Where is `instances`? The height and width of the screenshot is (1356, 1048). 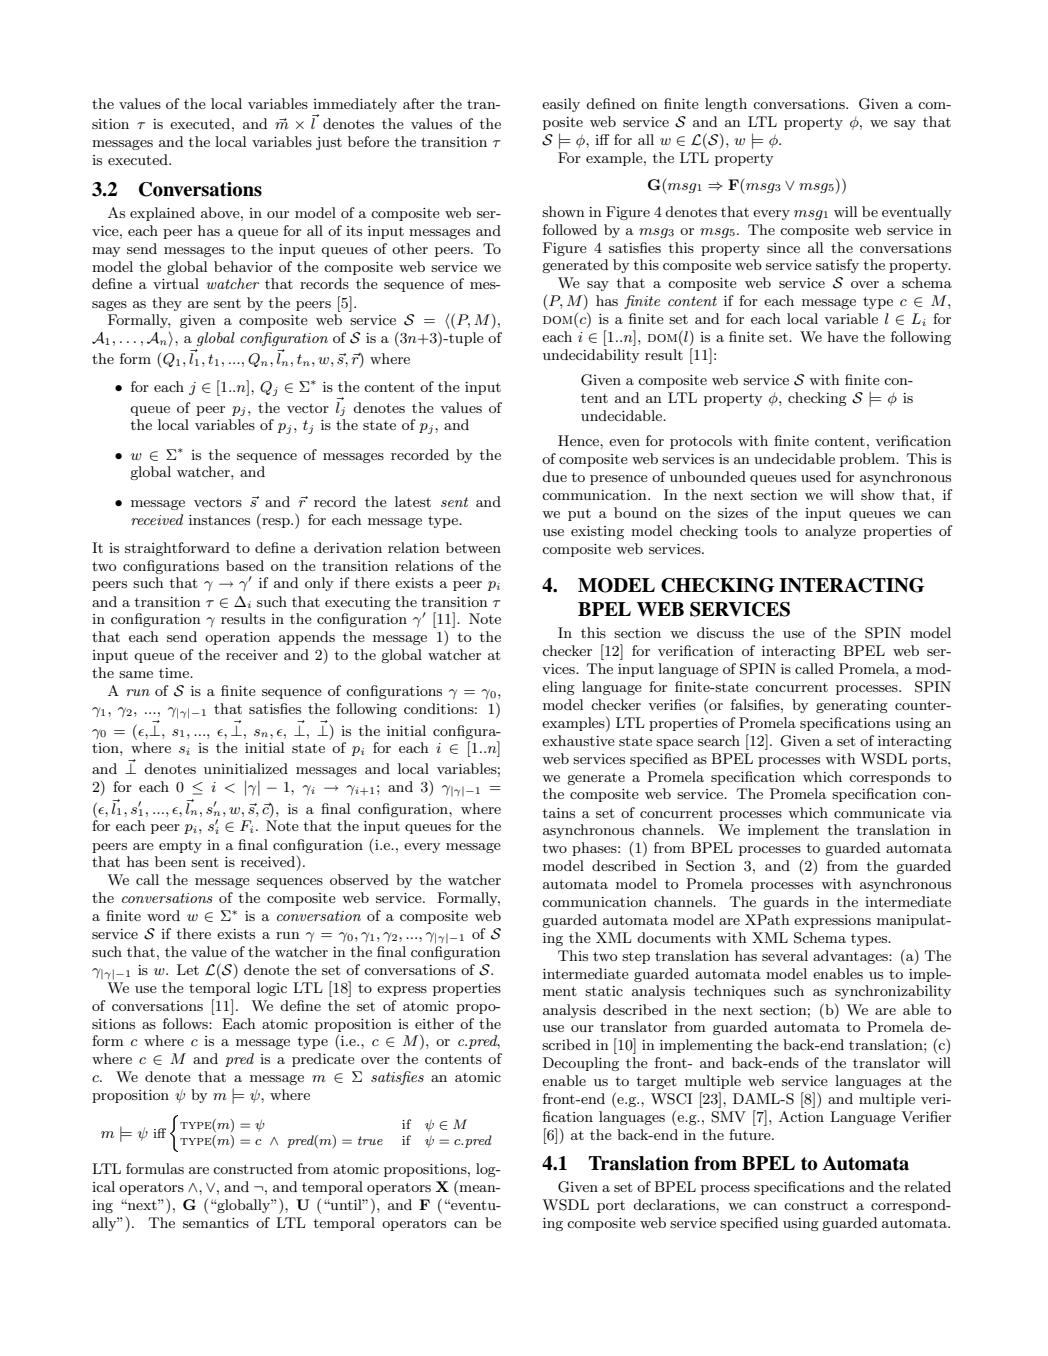 instances is located at coordinates (219, 520).
